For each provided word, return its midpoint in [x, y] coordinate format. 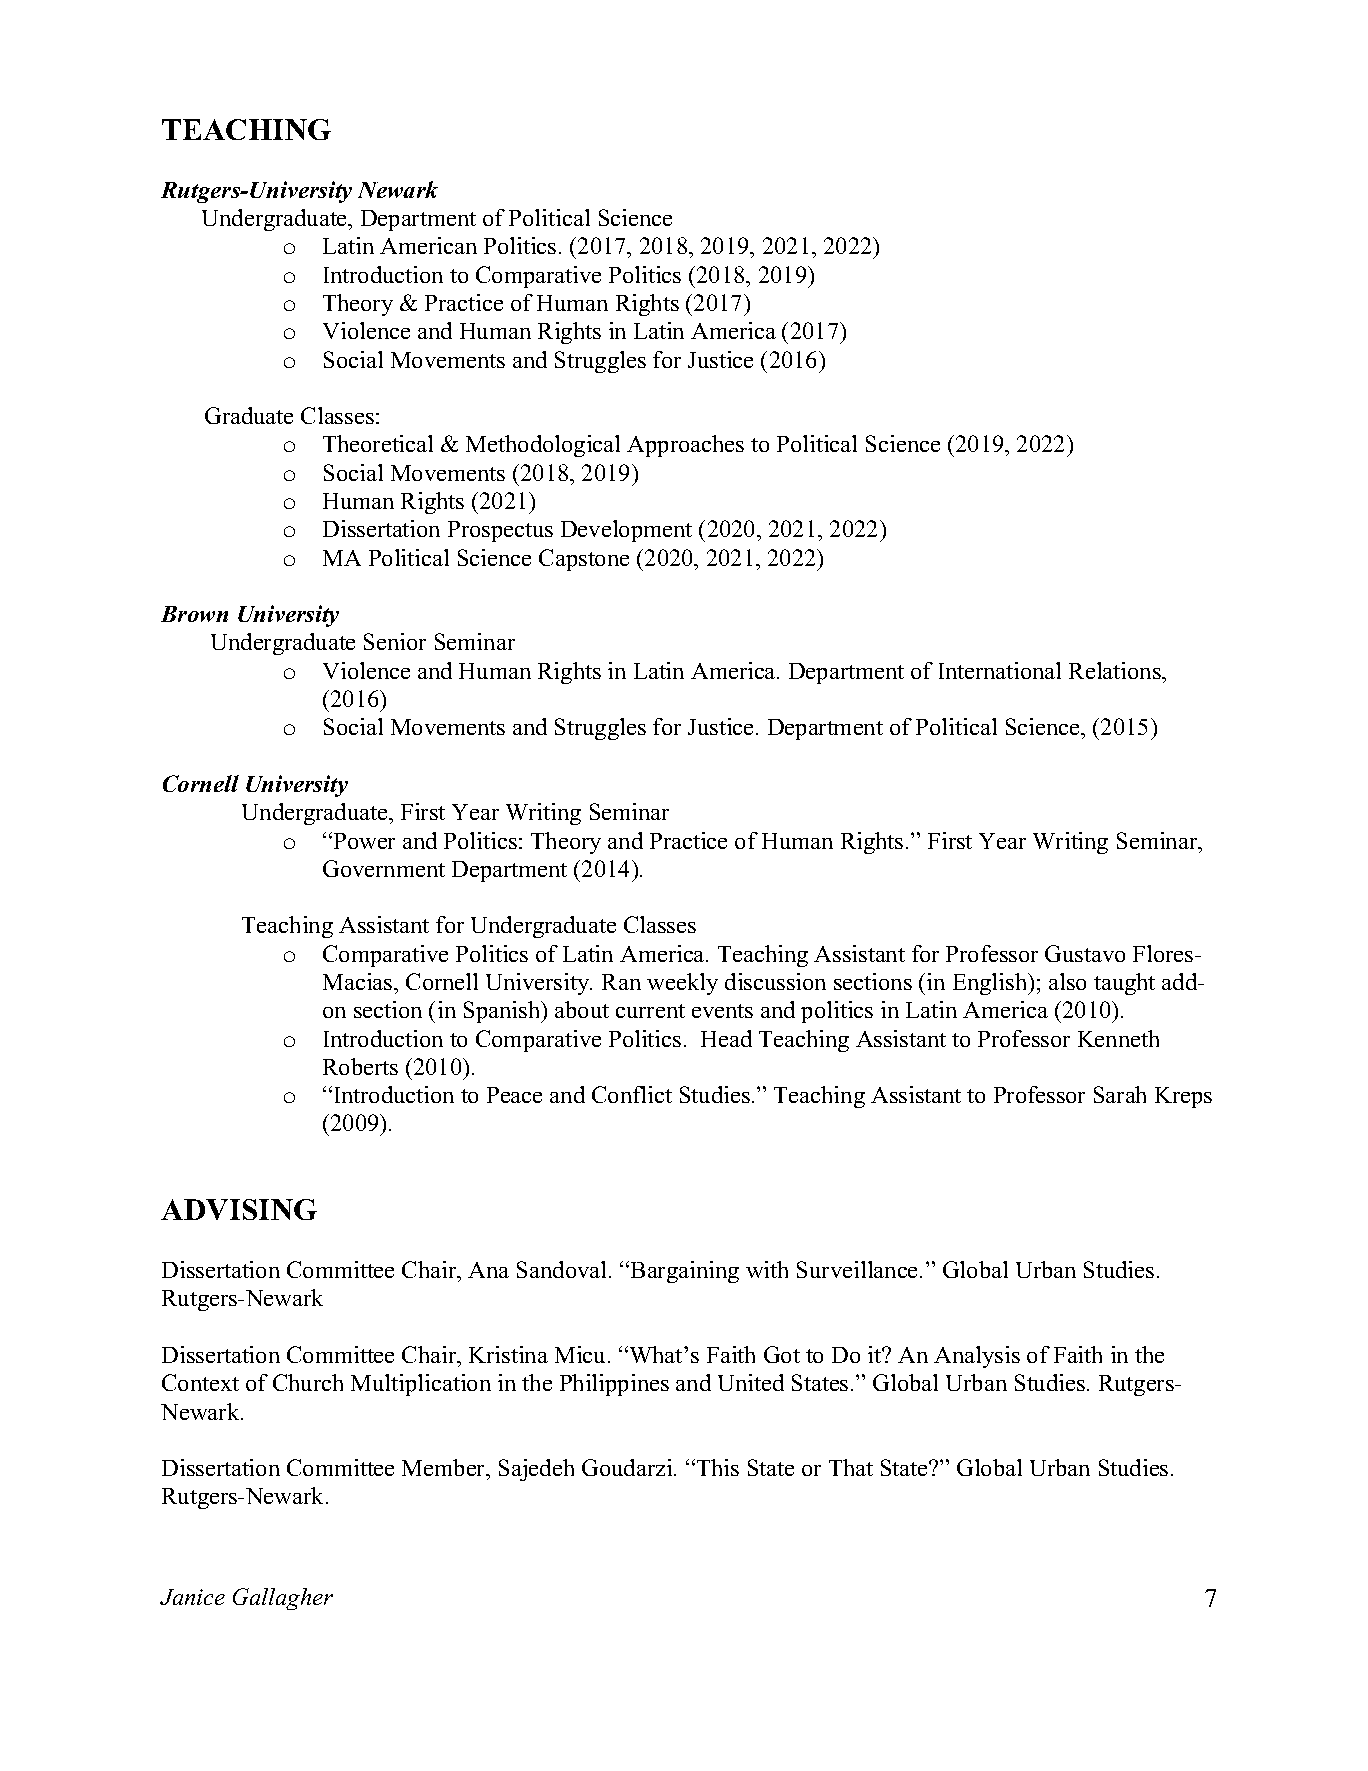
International [1000, 670]
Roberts [360, 1066]
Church [308, 1382]
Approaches [685, 446]
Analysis [977, 1357]
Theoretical [378, 443]
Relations [1116, 670]
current [650, 1011]
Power [363, 840]
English [991, 984]
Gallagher [283, 1599]
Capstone [584, 560]
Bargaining [685, 1272]
